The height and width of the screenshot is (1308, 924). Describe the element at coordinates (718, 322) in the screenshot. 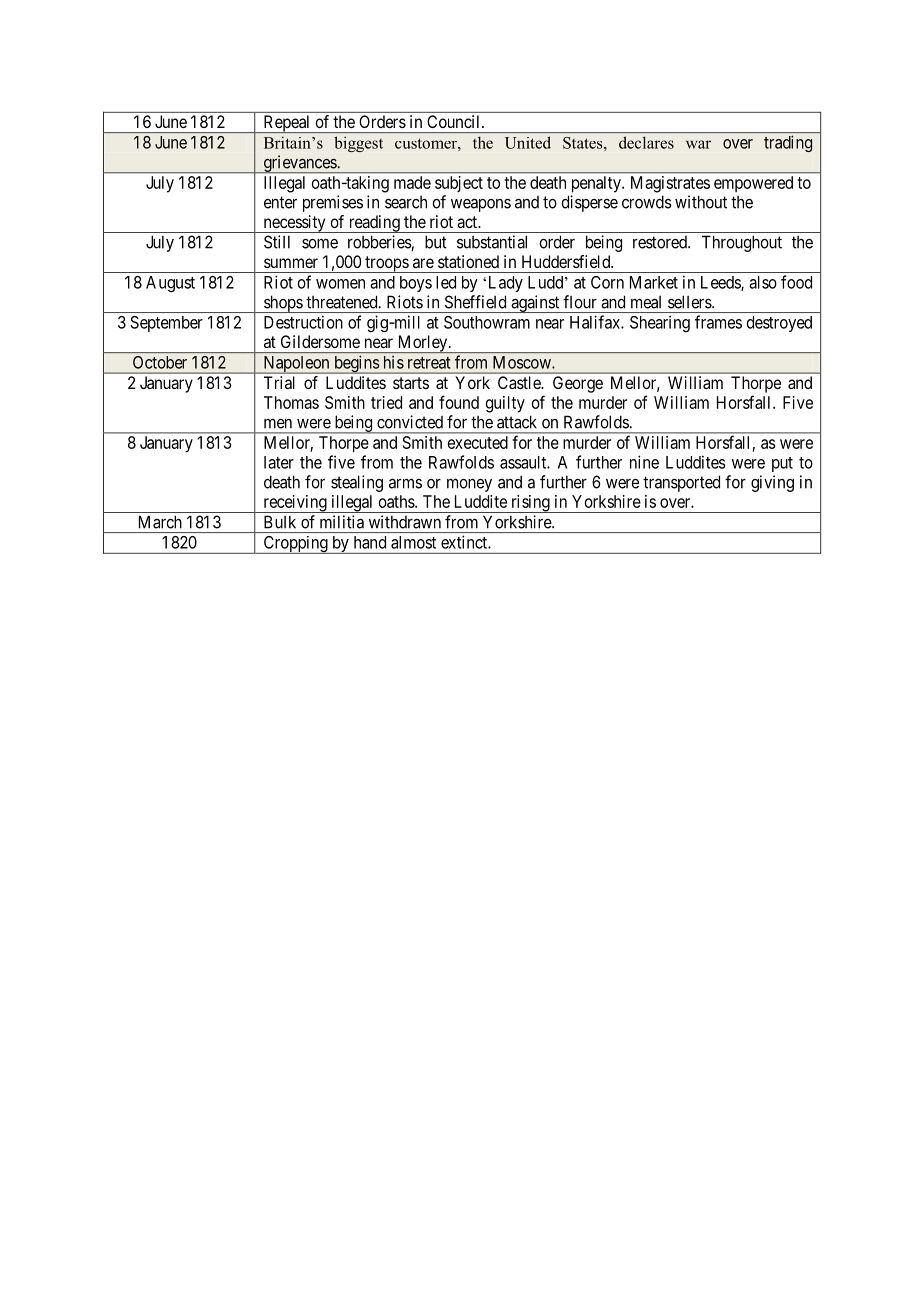

I see `frames` at that location.
